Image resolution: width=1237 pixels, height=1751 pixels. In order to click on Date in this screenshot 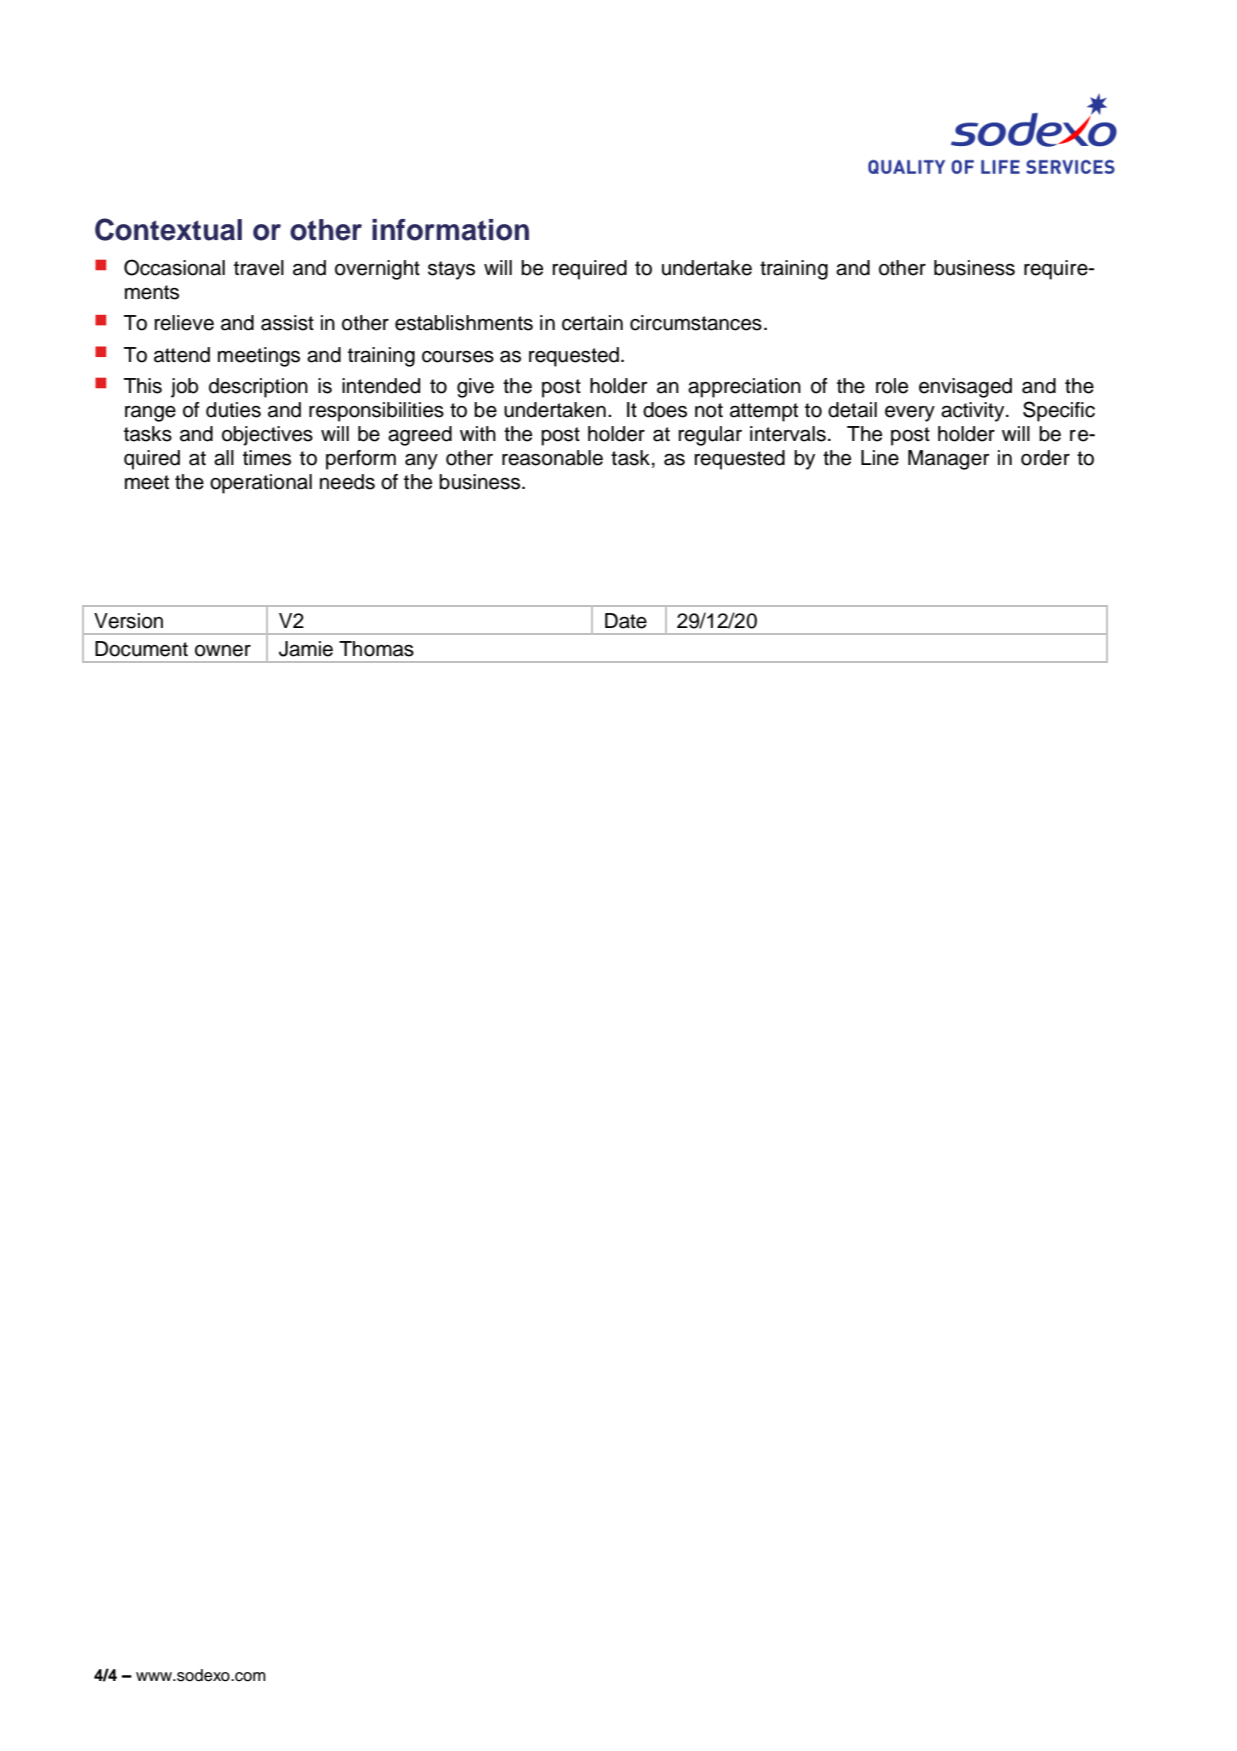, I will do `click(626, 621)`.
